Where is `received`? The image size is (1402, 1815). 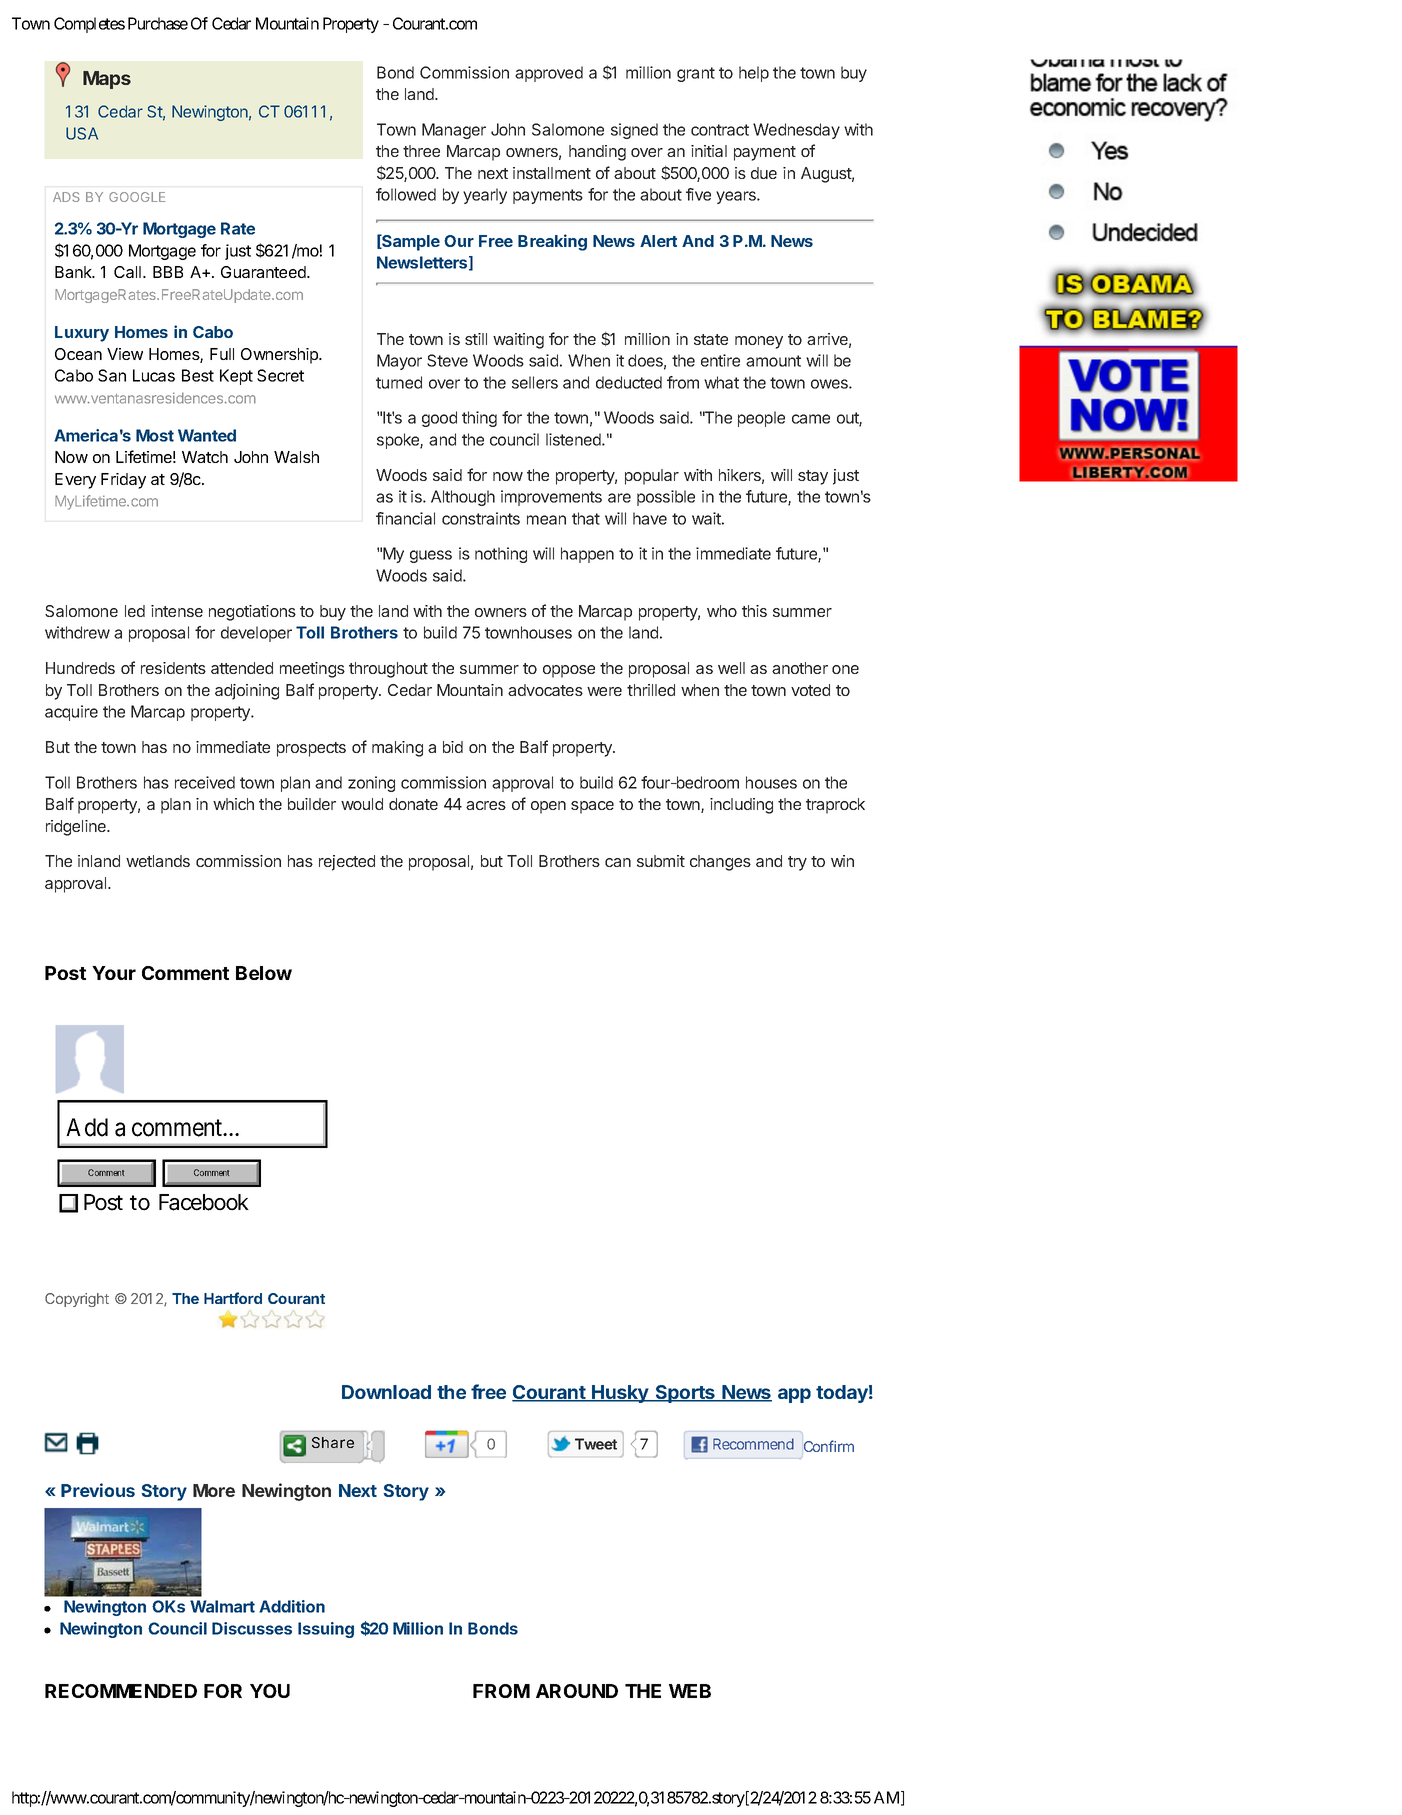 received is located at coordinates (205, 782).
